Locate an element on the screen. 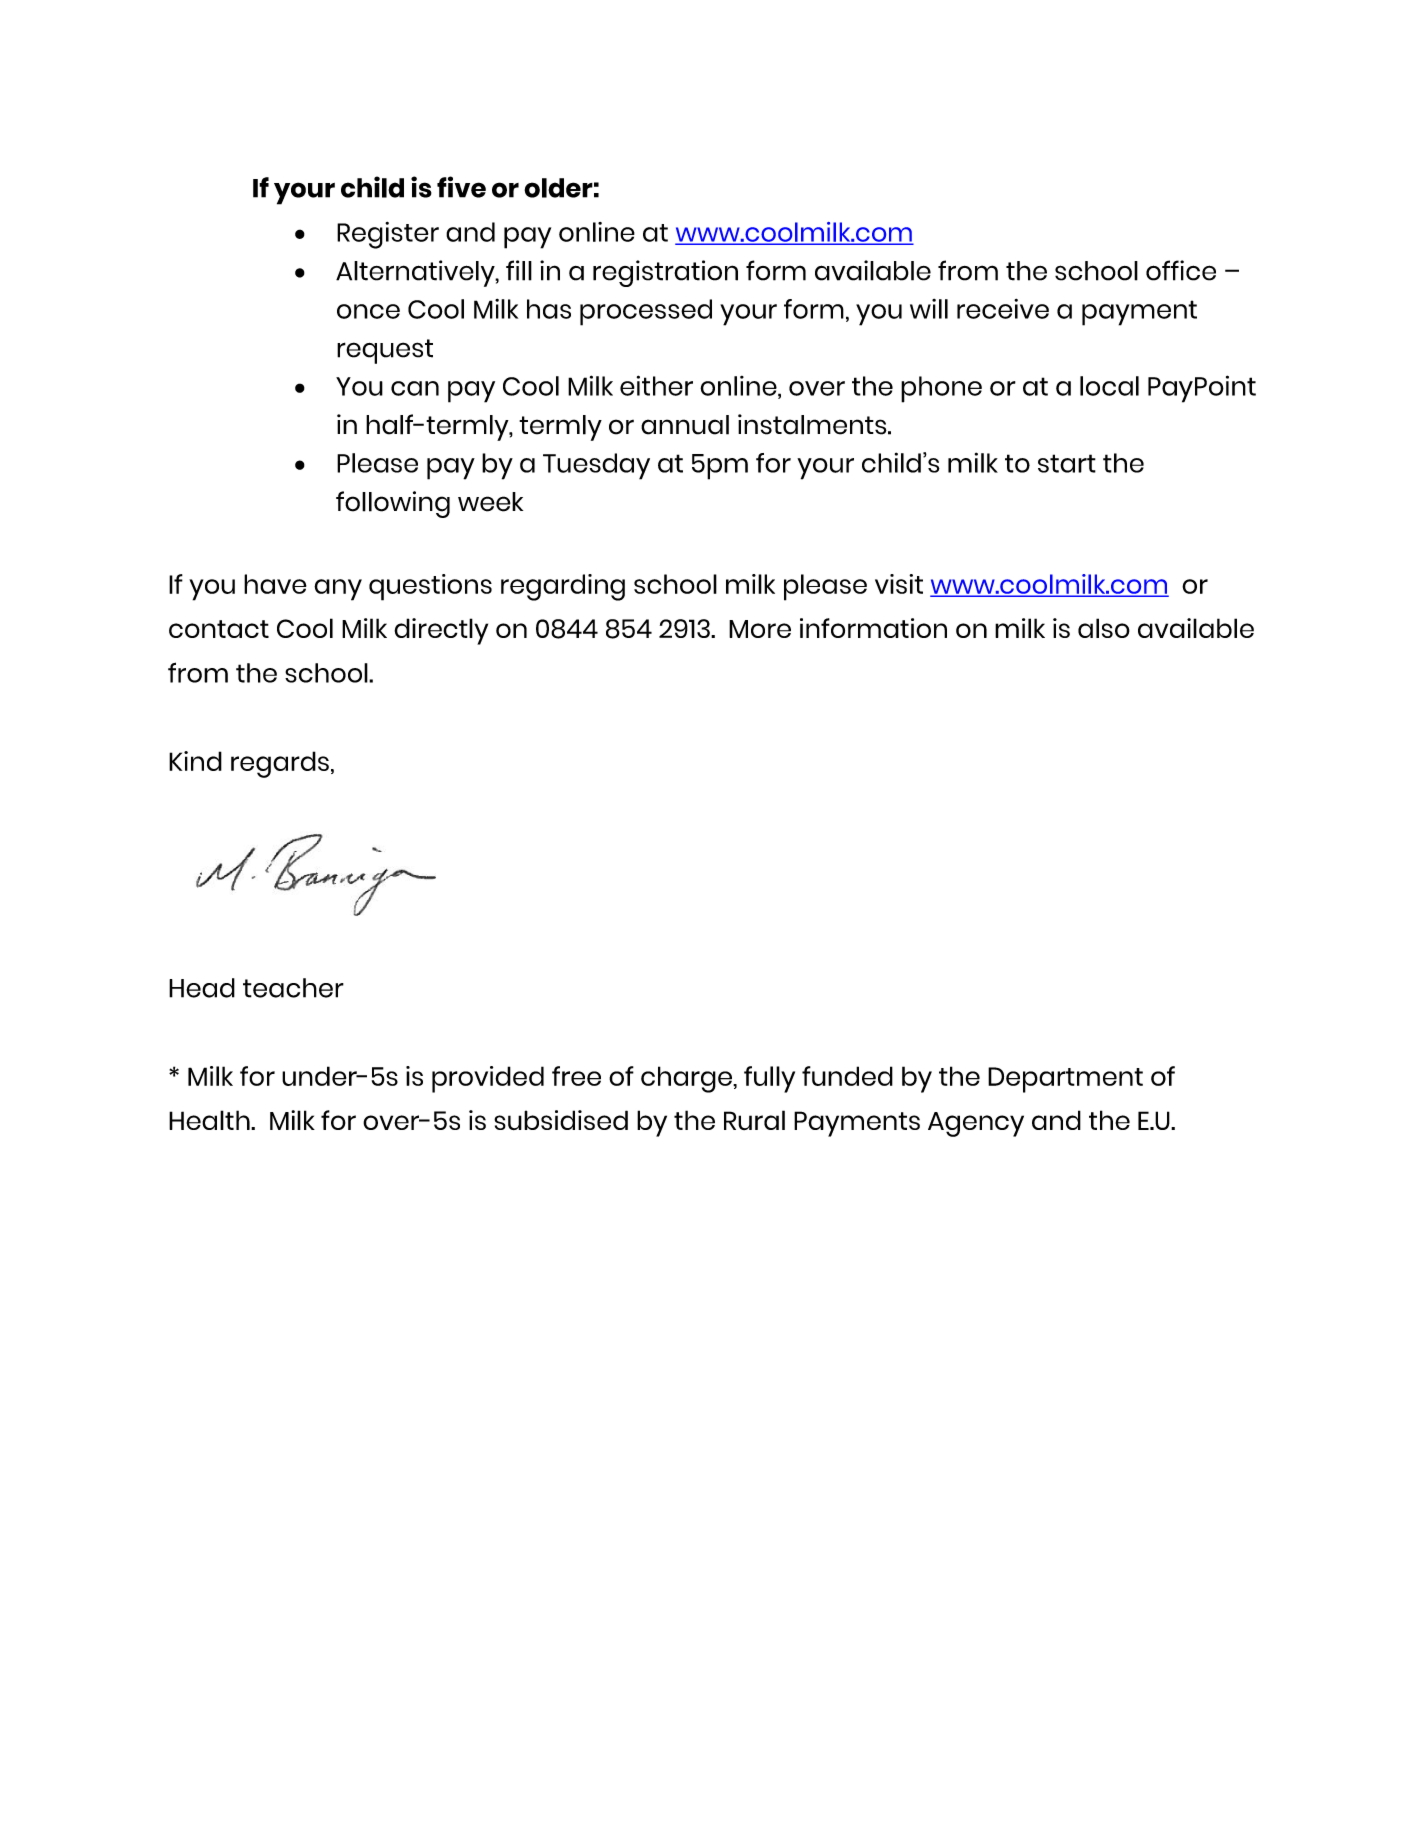 The width and height of the screenshot is (1427, 1847). Register is located at coordinates (388, 235).
